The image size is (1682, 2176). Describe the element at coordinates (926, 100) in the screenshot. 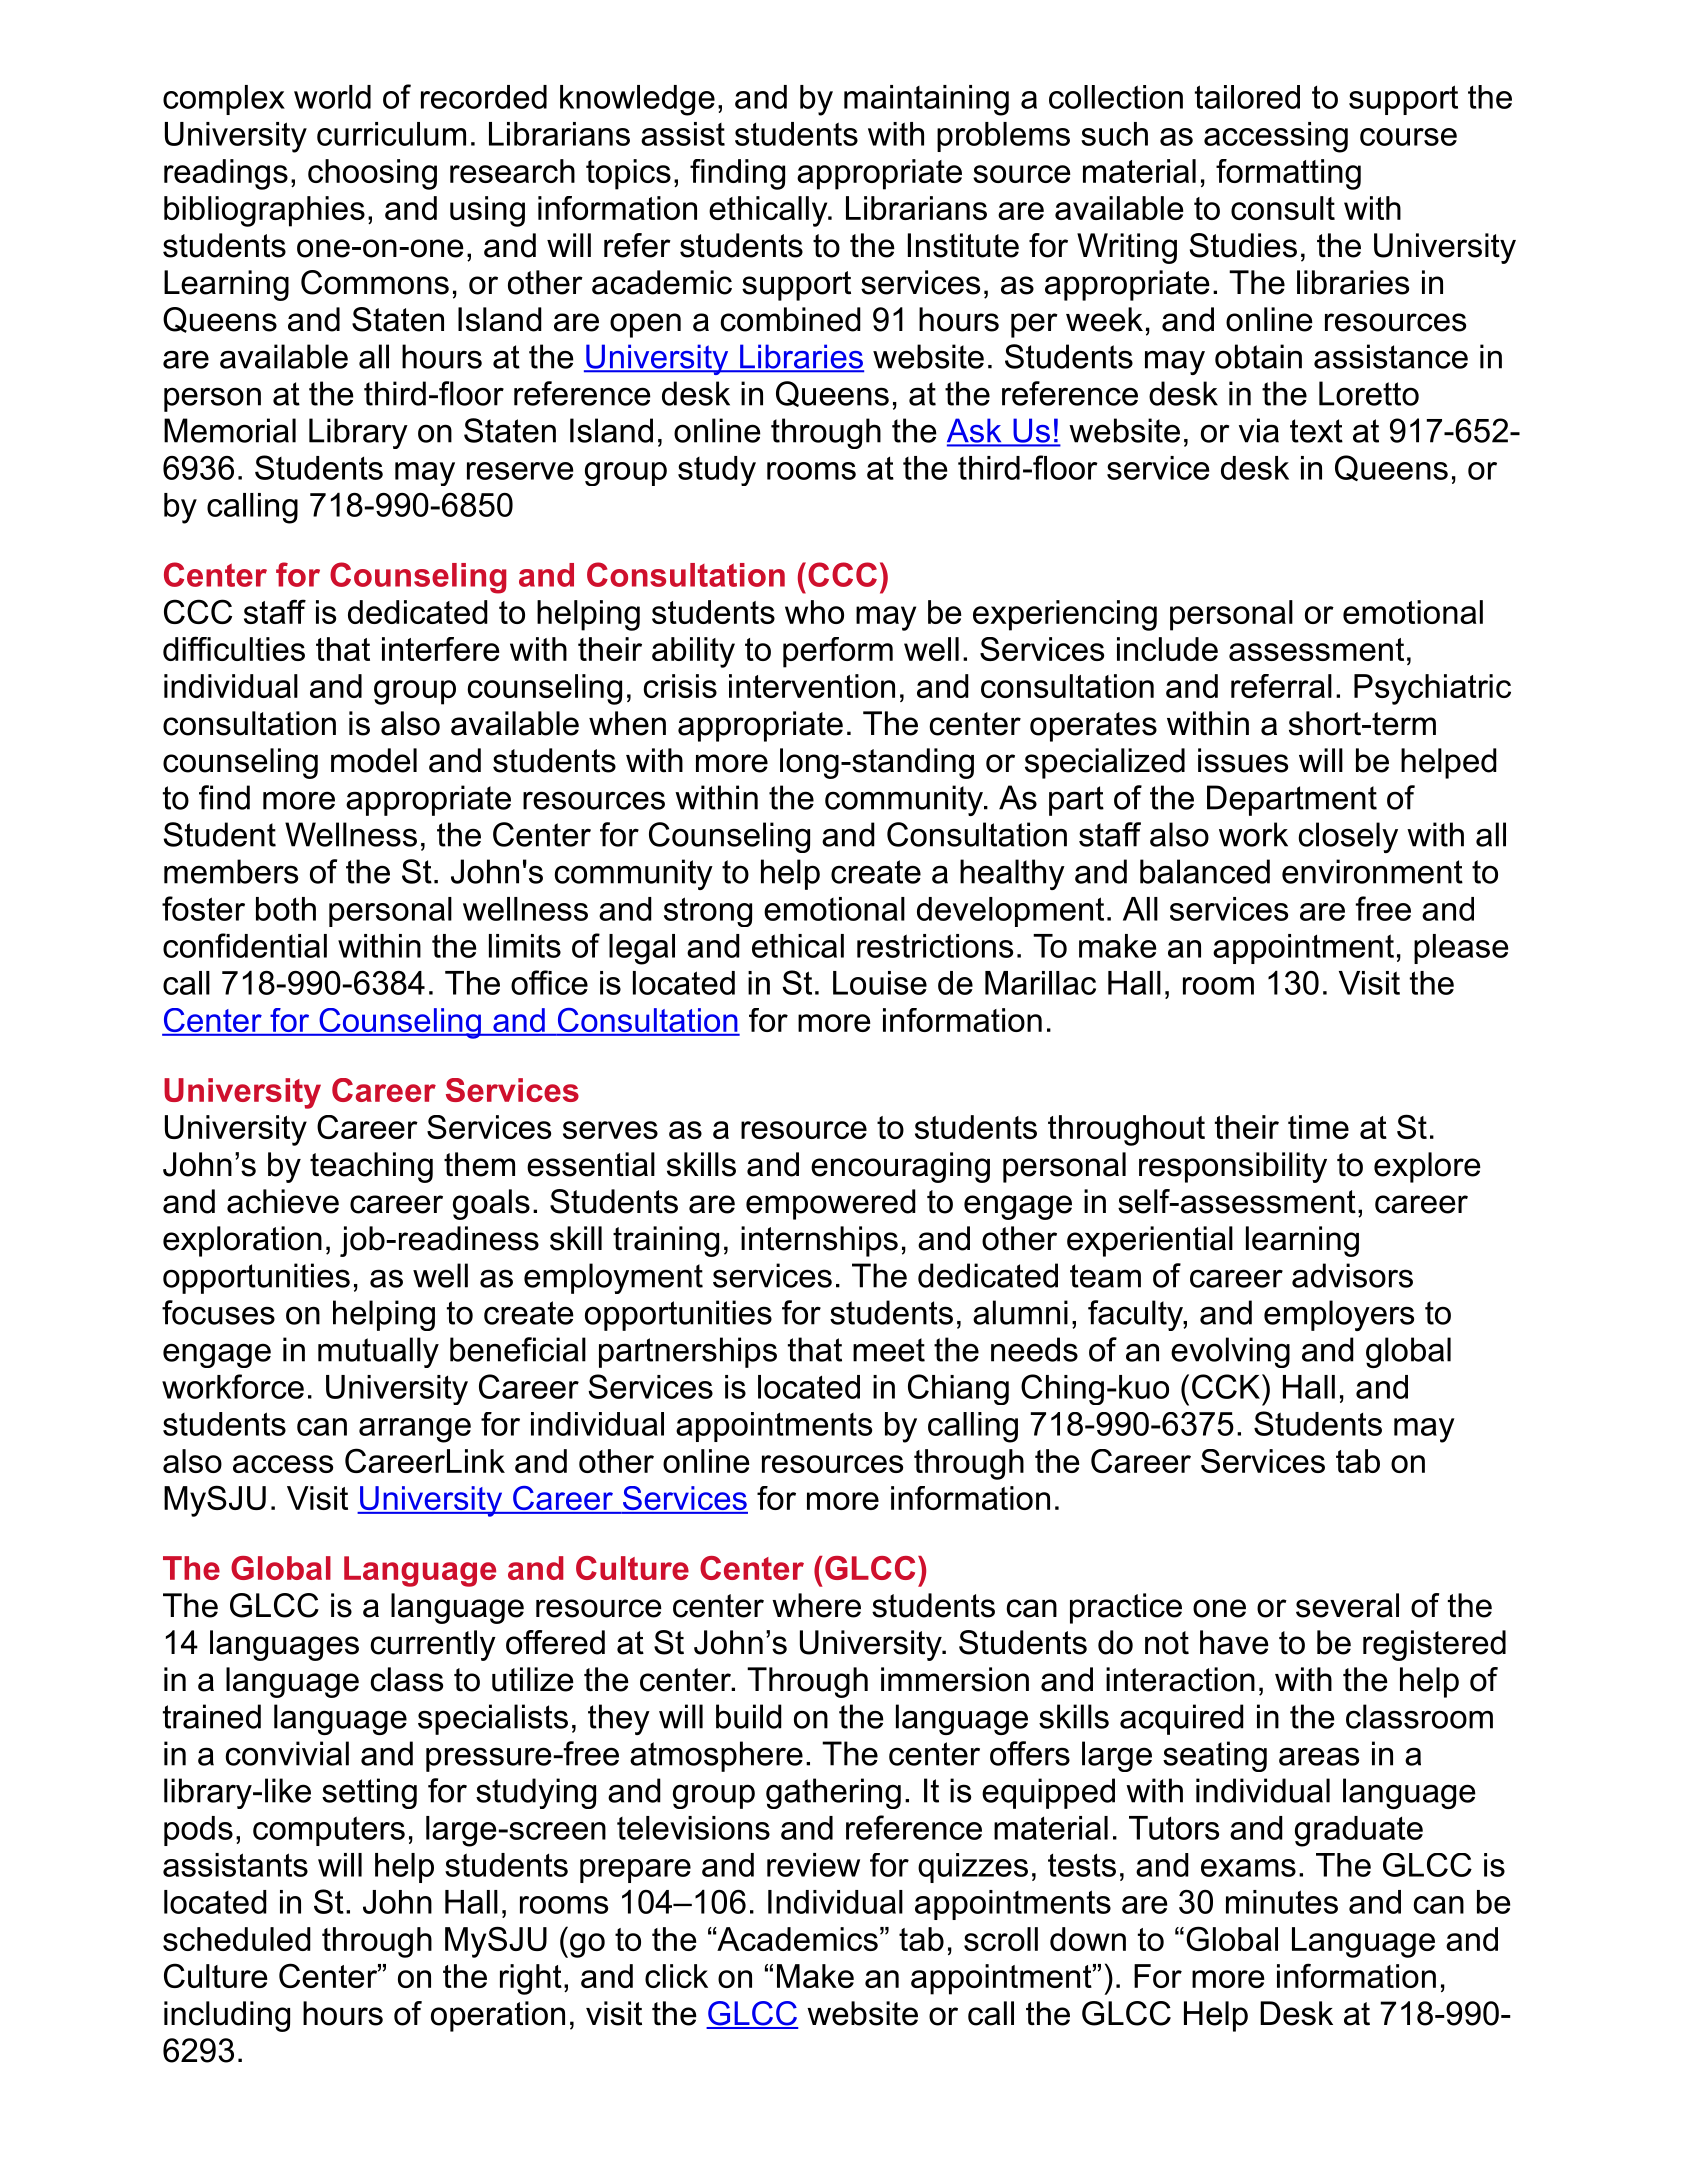

I see `maintaining` at that location.
